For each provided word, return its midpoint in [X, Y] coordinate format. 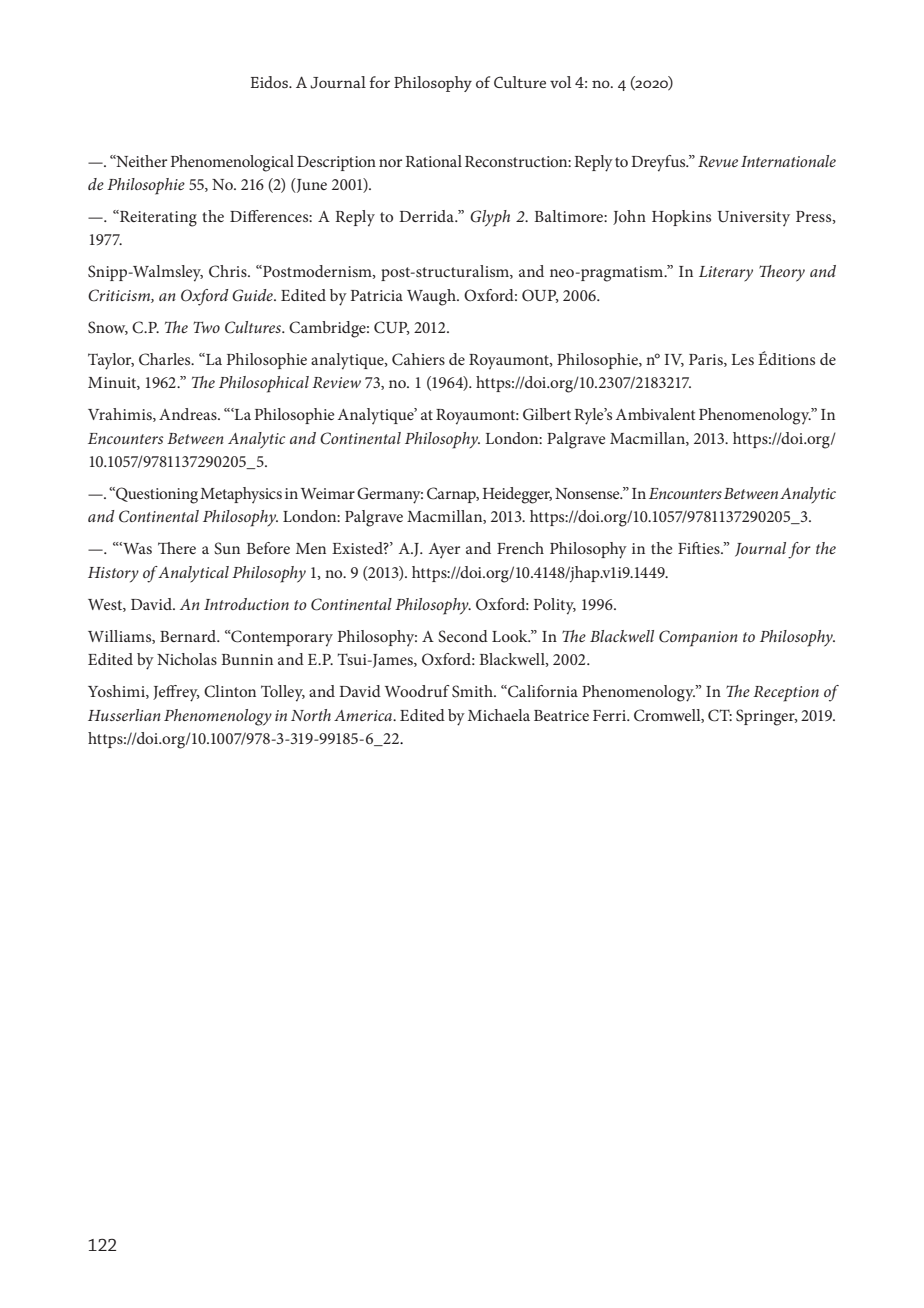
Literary [726, 274]
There [177, 548]
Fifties [700, 548]
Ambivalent [656, 414]
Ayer [444, 551]
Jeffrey [176, 693]
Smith [473, 691]
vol [560, 82]
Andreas [189, 414]
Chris [229, 271]
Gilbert [547, 414]
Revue [718, 161]
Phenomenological [232, 163]
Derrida [427, 216]
